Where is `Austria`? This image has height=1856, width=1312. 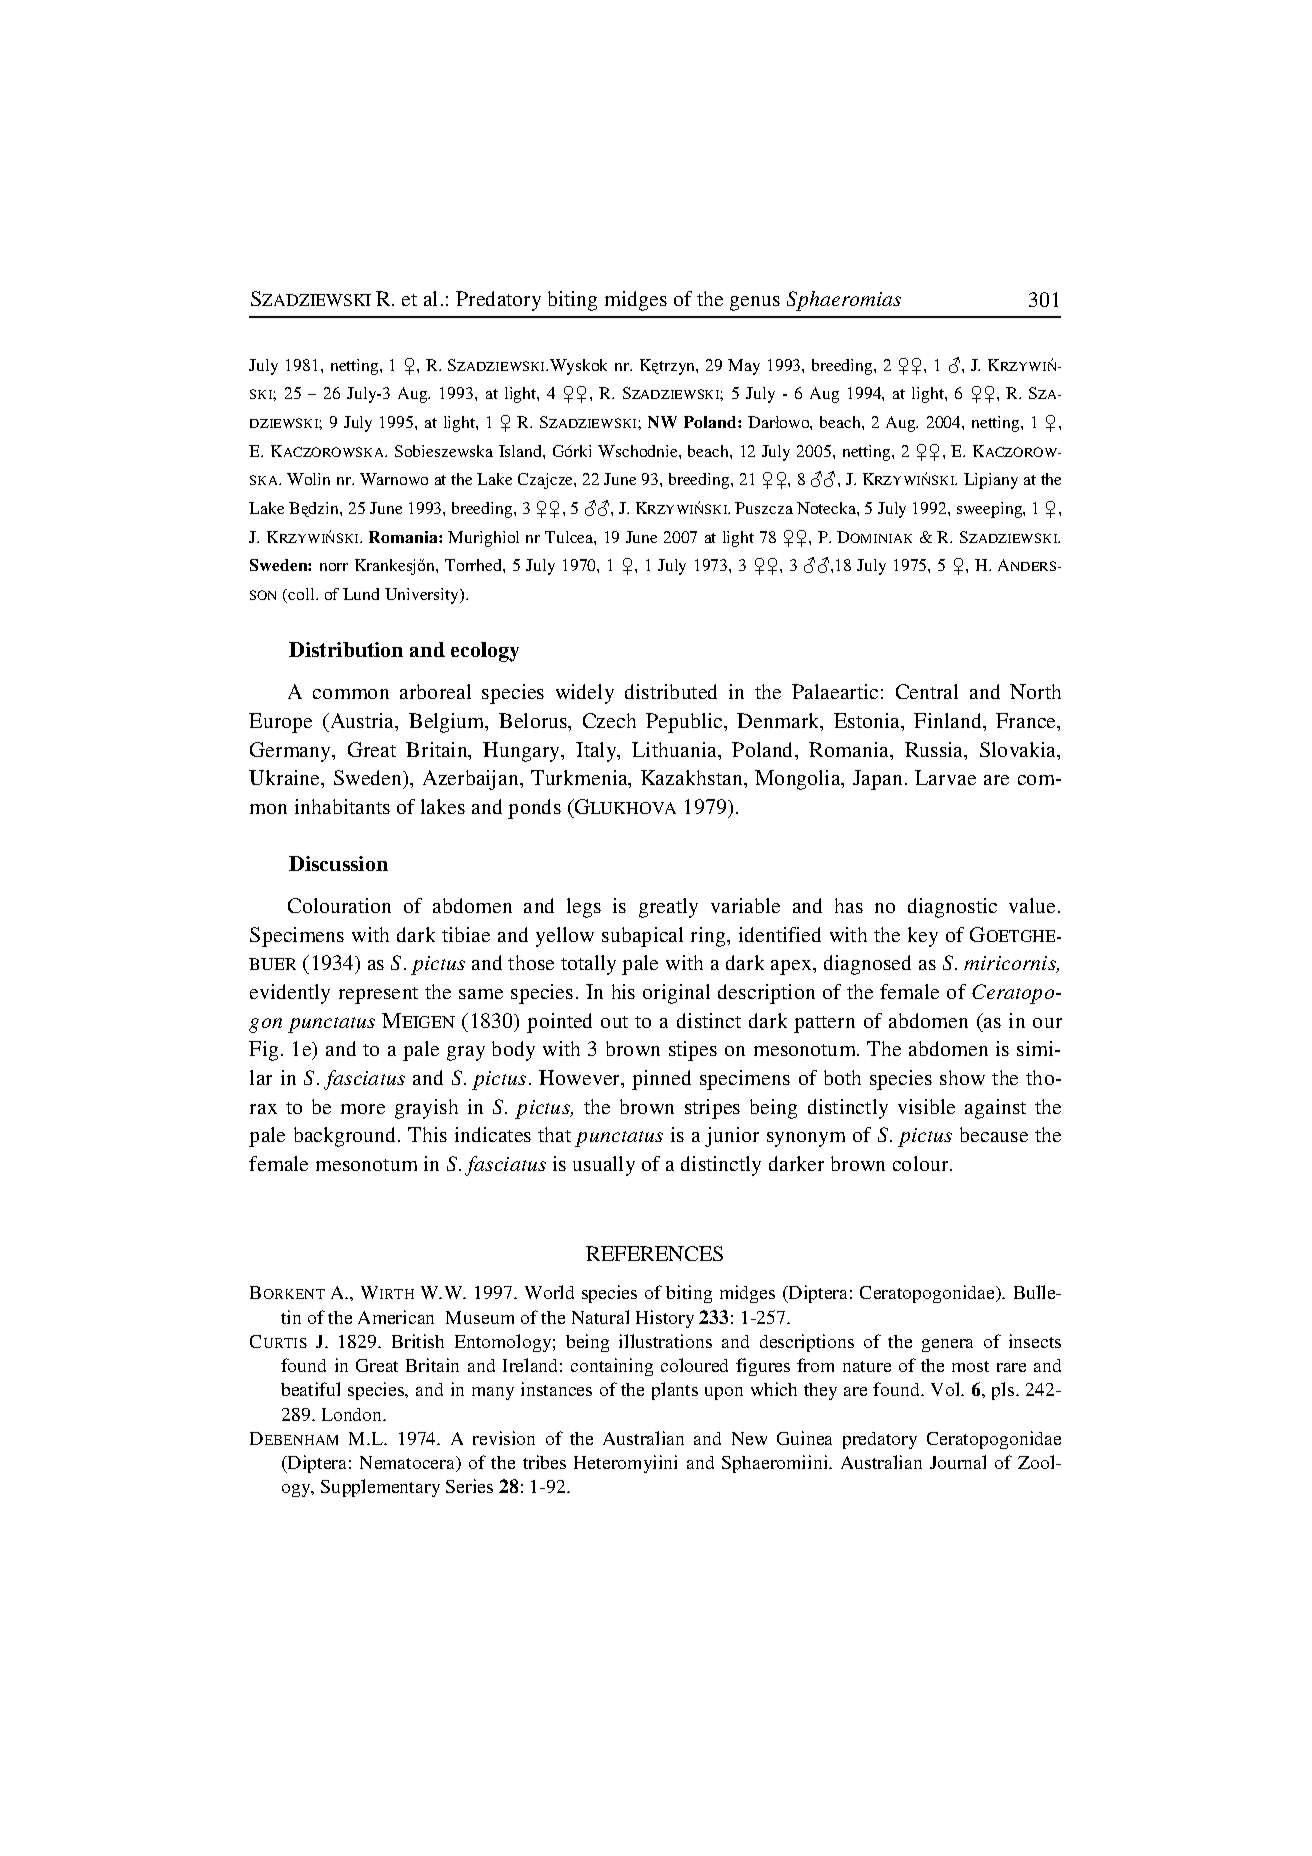 Austria is located at coordinates (362, 722).
